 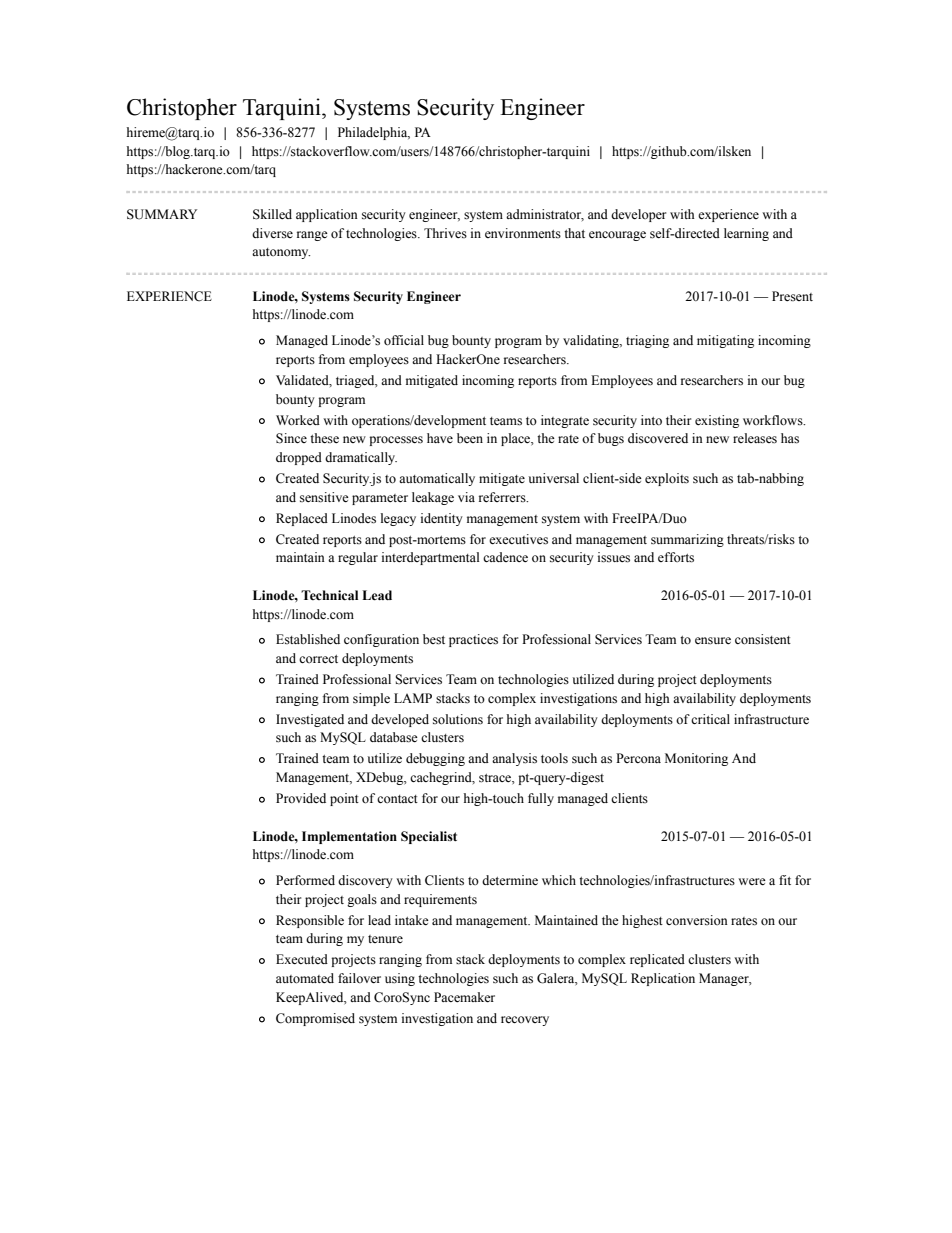 What do you see at coordinates (272, 233) in the page?
I see `diverse` at bounding box center [272, 233].
